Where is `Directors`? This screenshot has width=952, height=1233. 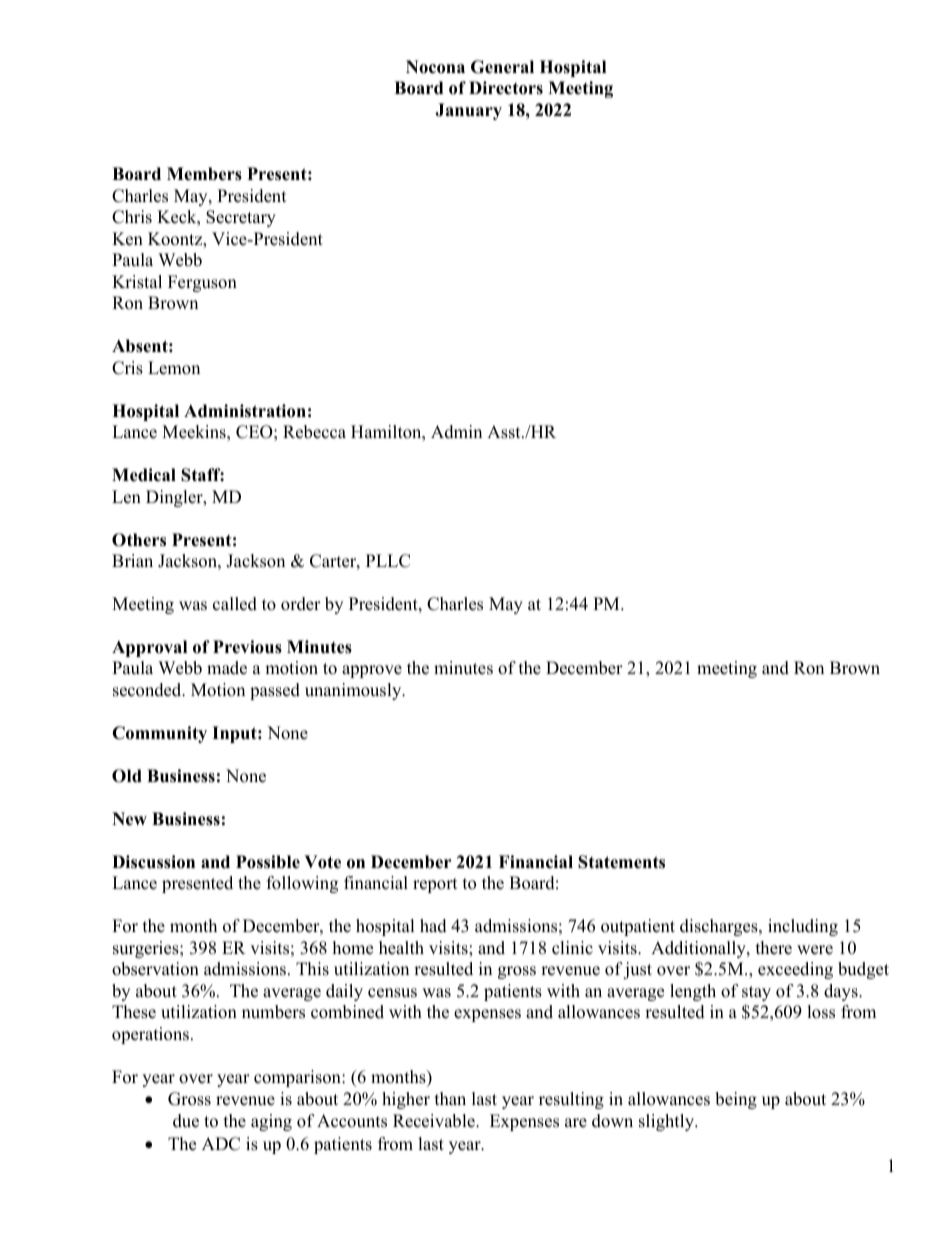
Directors is located at coordinates (506, 88).
